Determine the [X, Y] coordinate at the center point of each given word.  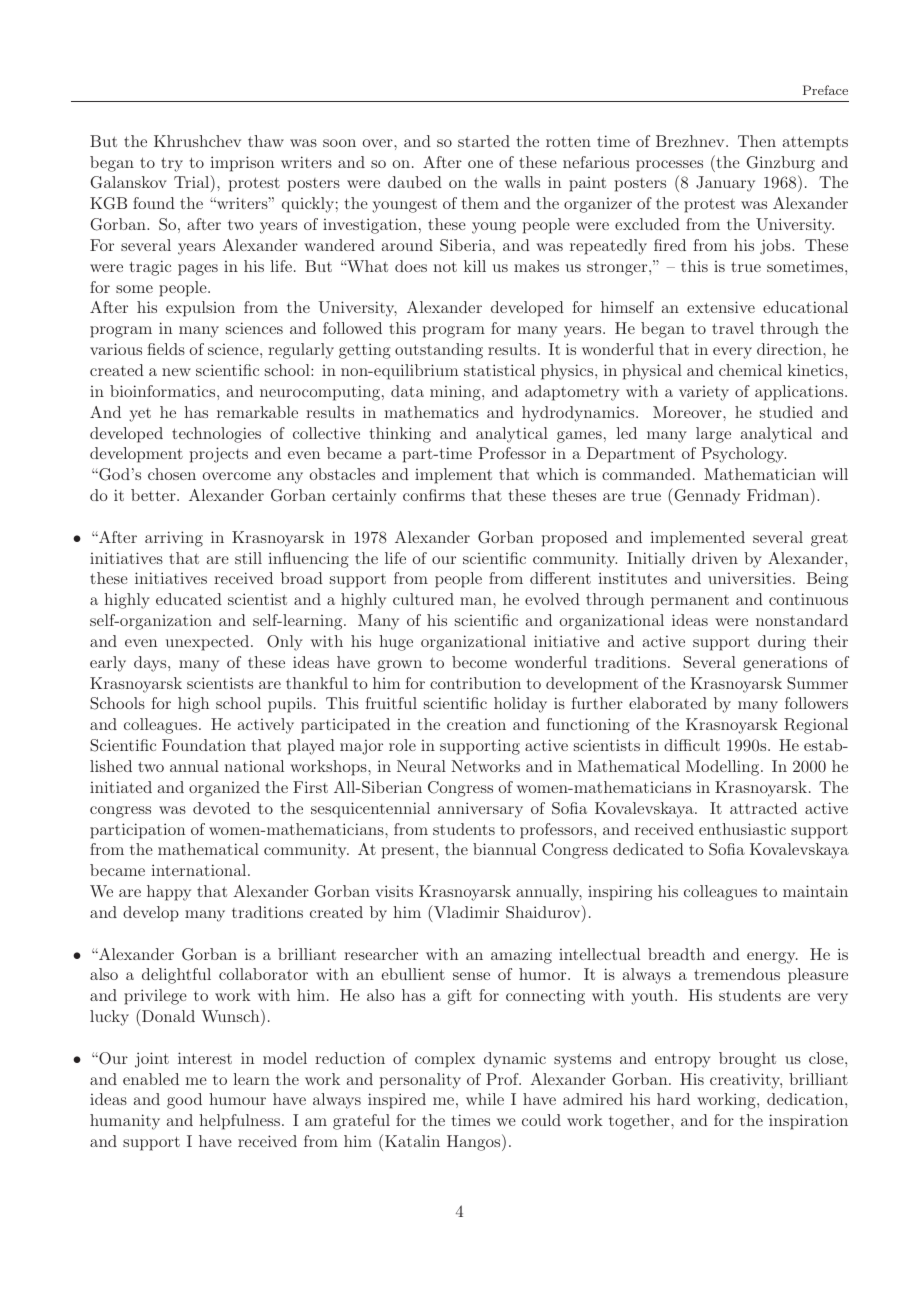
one [480, 164]
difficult [692, 745]
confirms [434, 495]
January [725, 184]
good [184, 1101]
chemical [750, 370]
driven [715, 558]
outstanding [439, 351]
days [151, 664]
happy [169, 893]
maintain [815, 891]
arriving [174, 539]
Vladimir [465, 911]
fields [166, 349]
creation [476, 724]
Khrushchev [197, 141]
